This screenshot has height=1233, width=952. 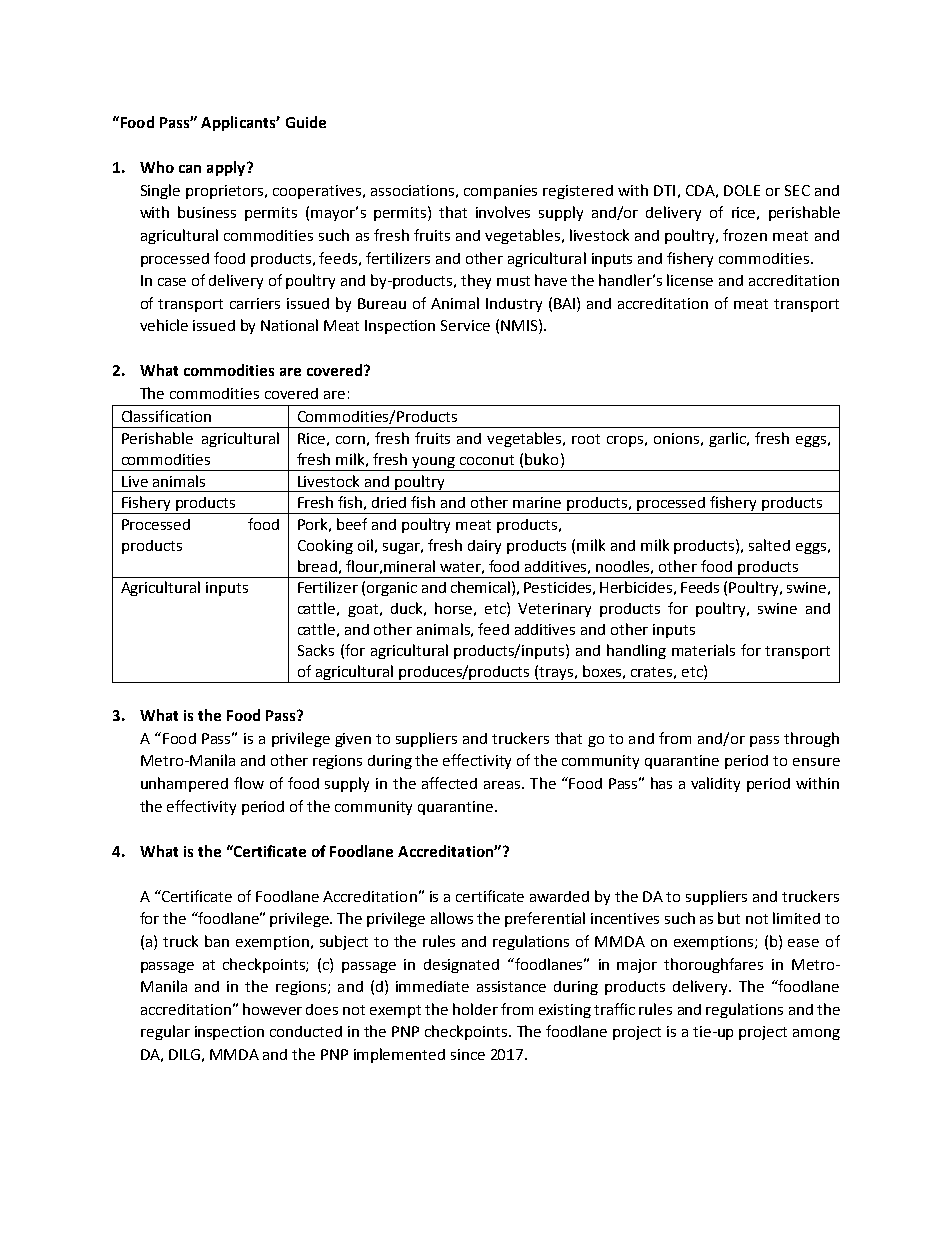 What do you see at coordinates (317, 566) in the screenshot?
I see `bread` at bounding box center [317, 566].
